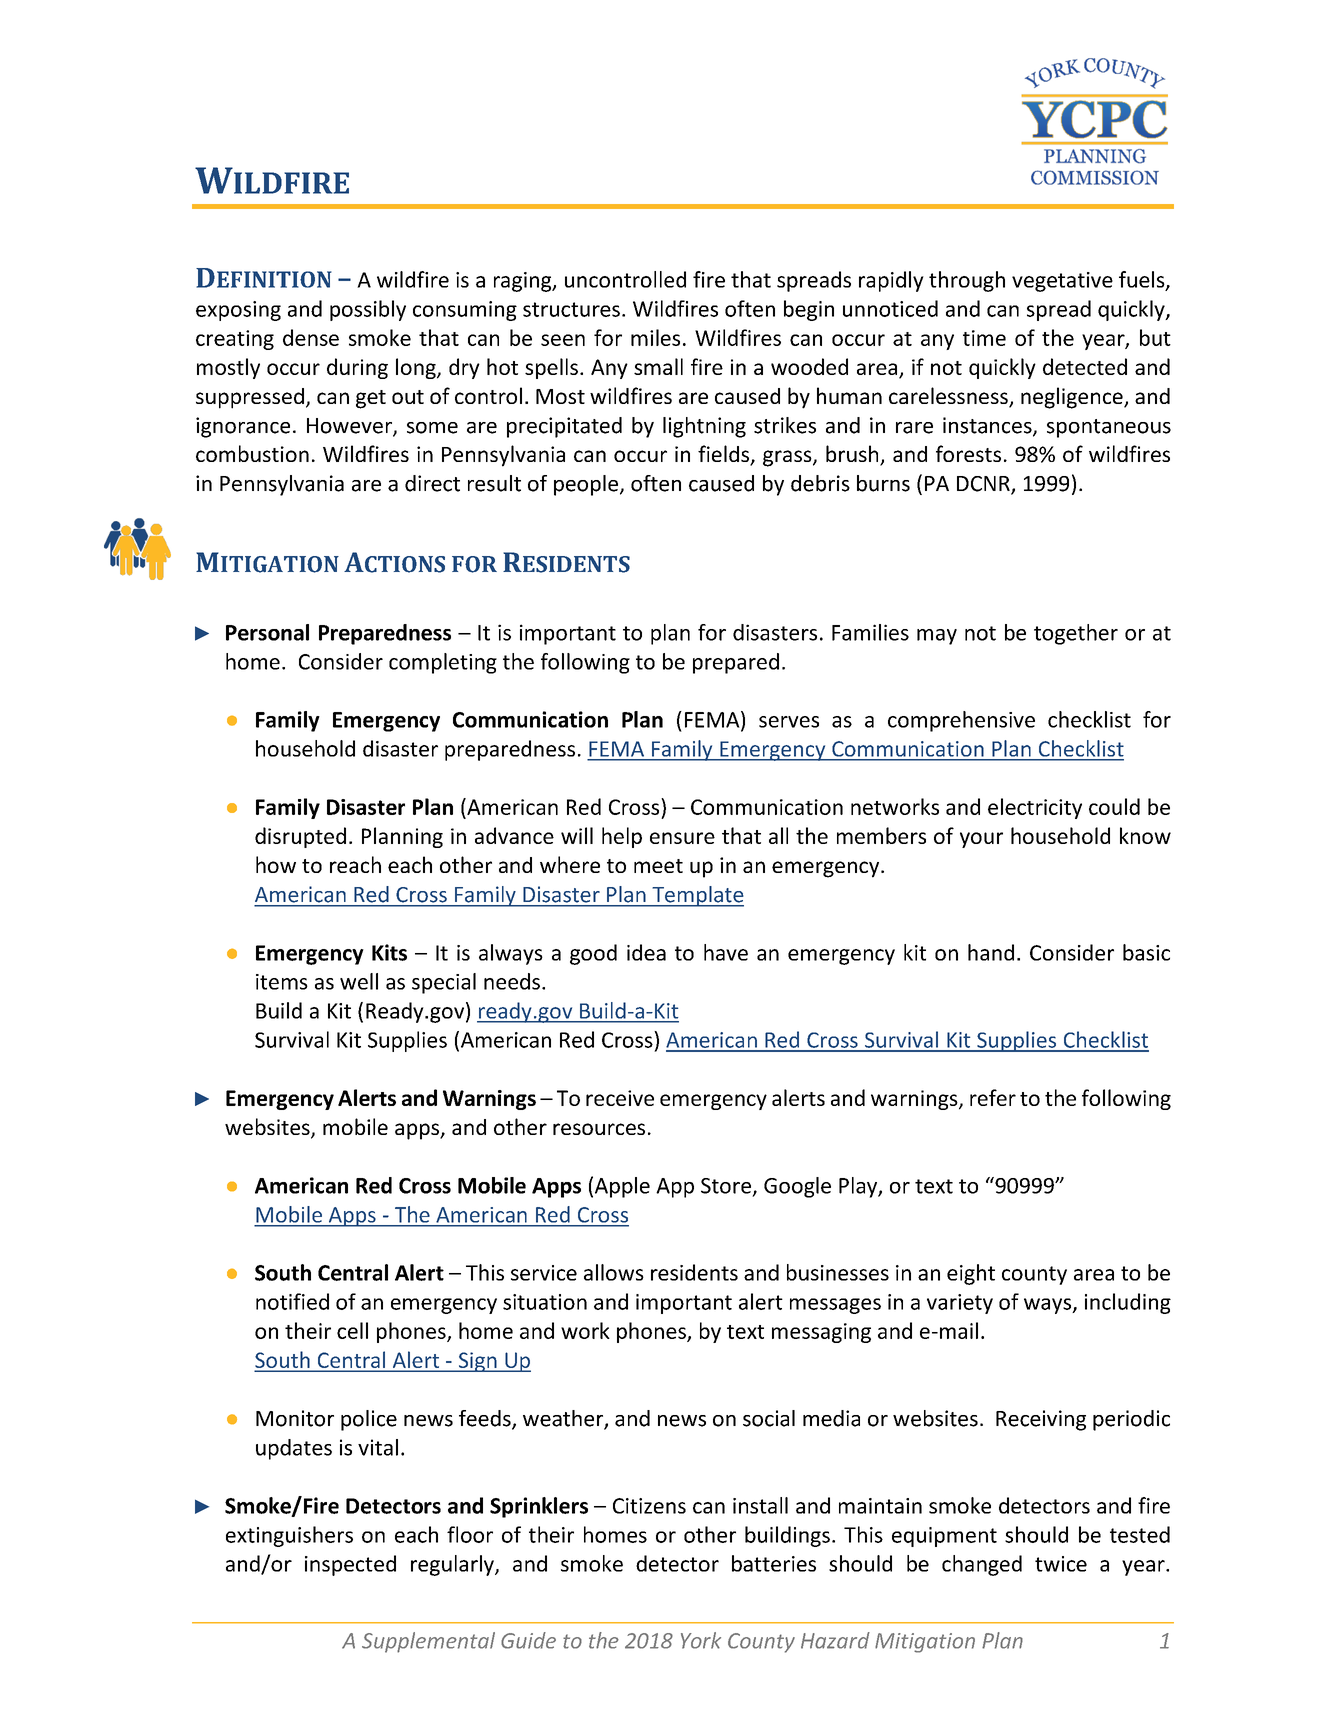 This screenshot has width=1327, height=1717. I want to click on vegetative, so click(1062, 282).
